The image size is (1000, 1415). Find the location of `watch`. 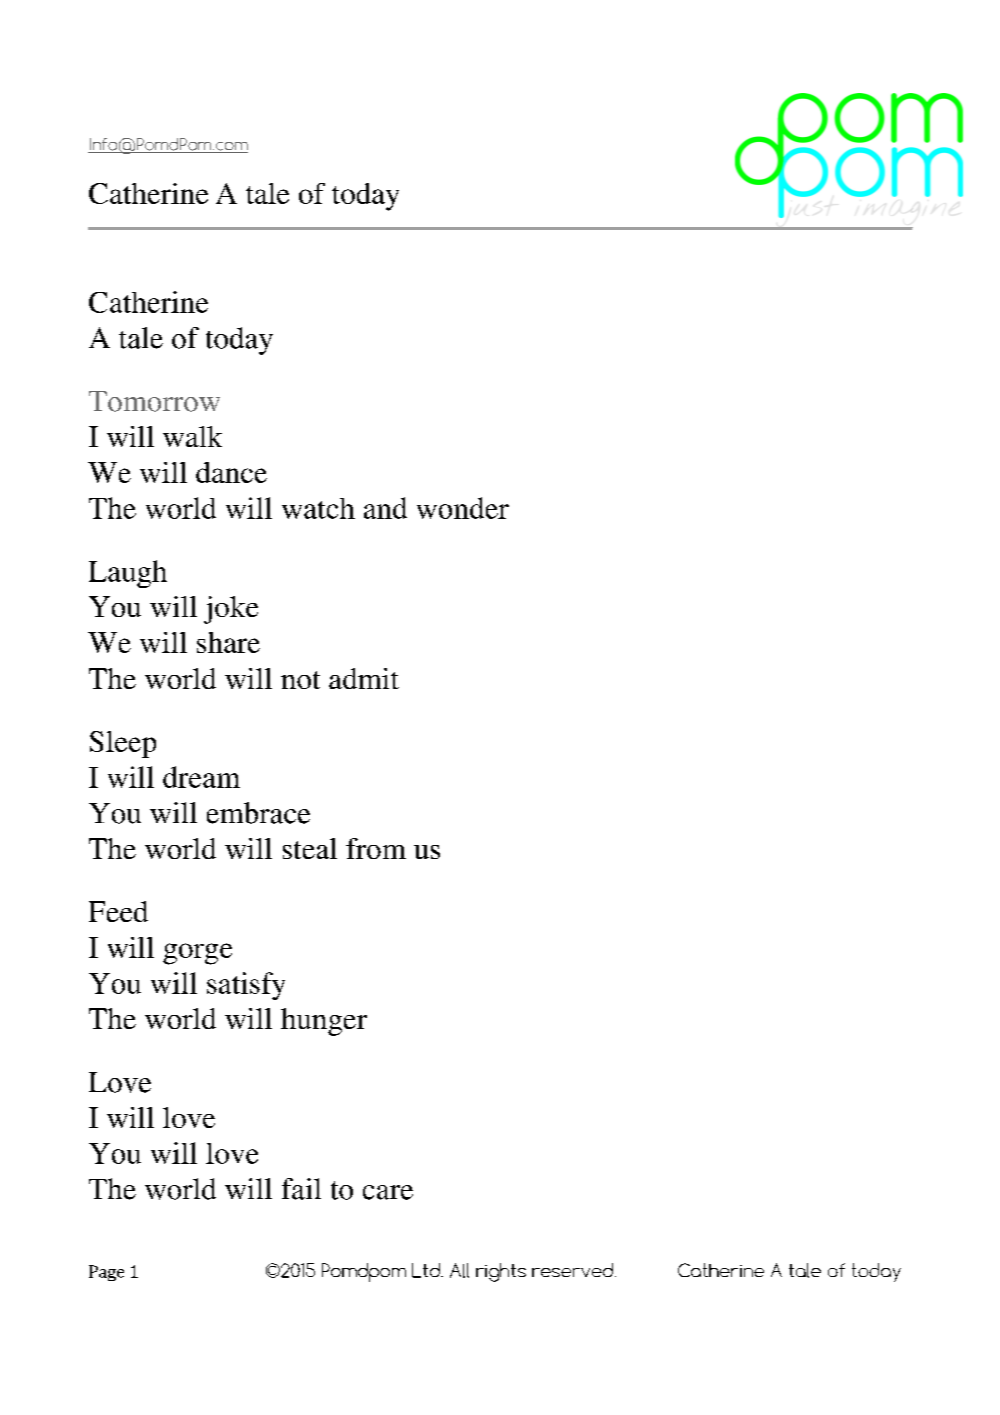

watch is located at coordinates (318, 508).
